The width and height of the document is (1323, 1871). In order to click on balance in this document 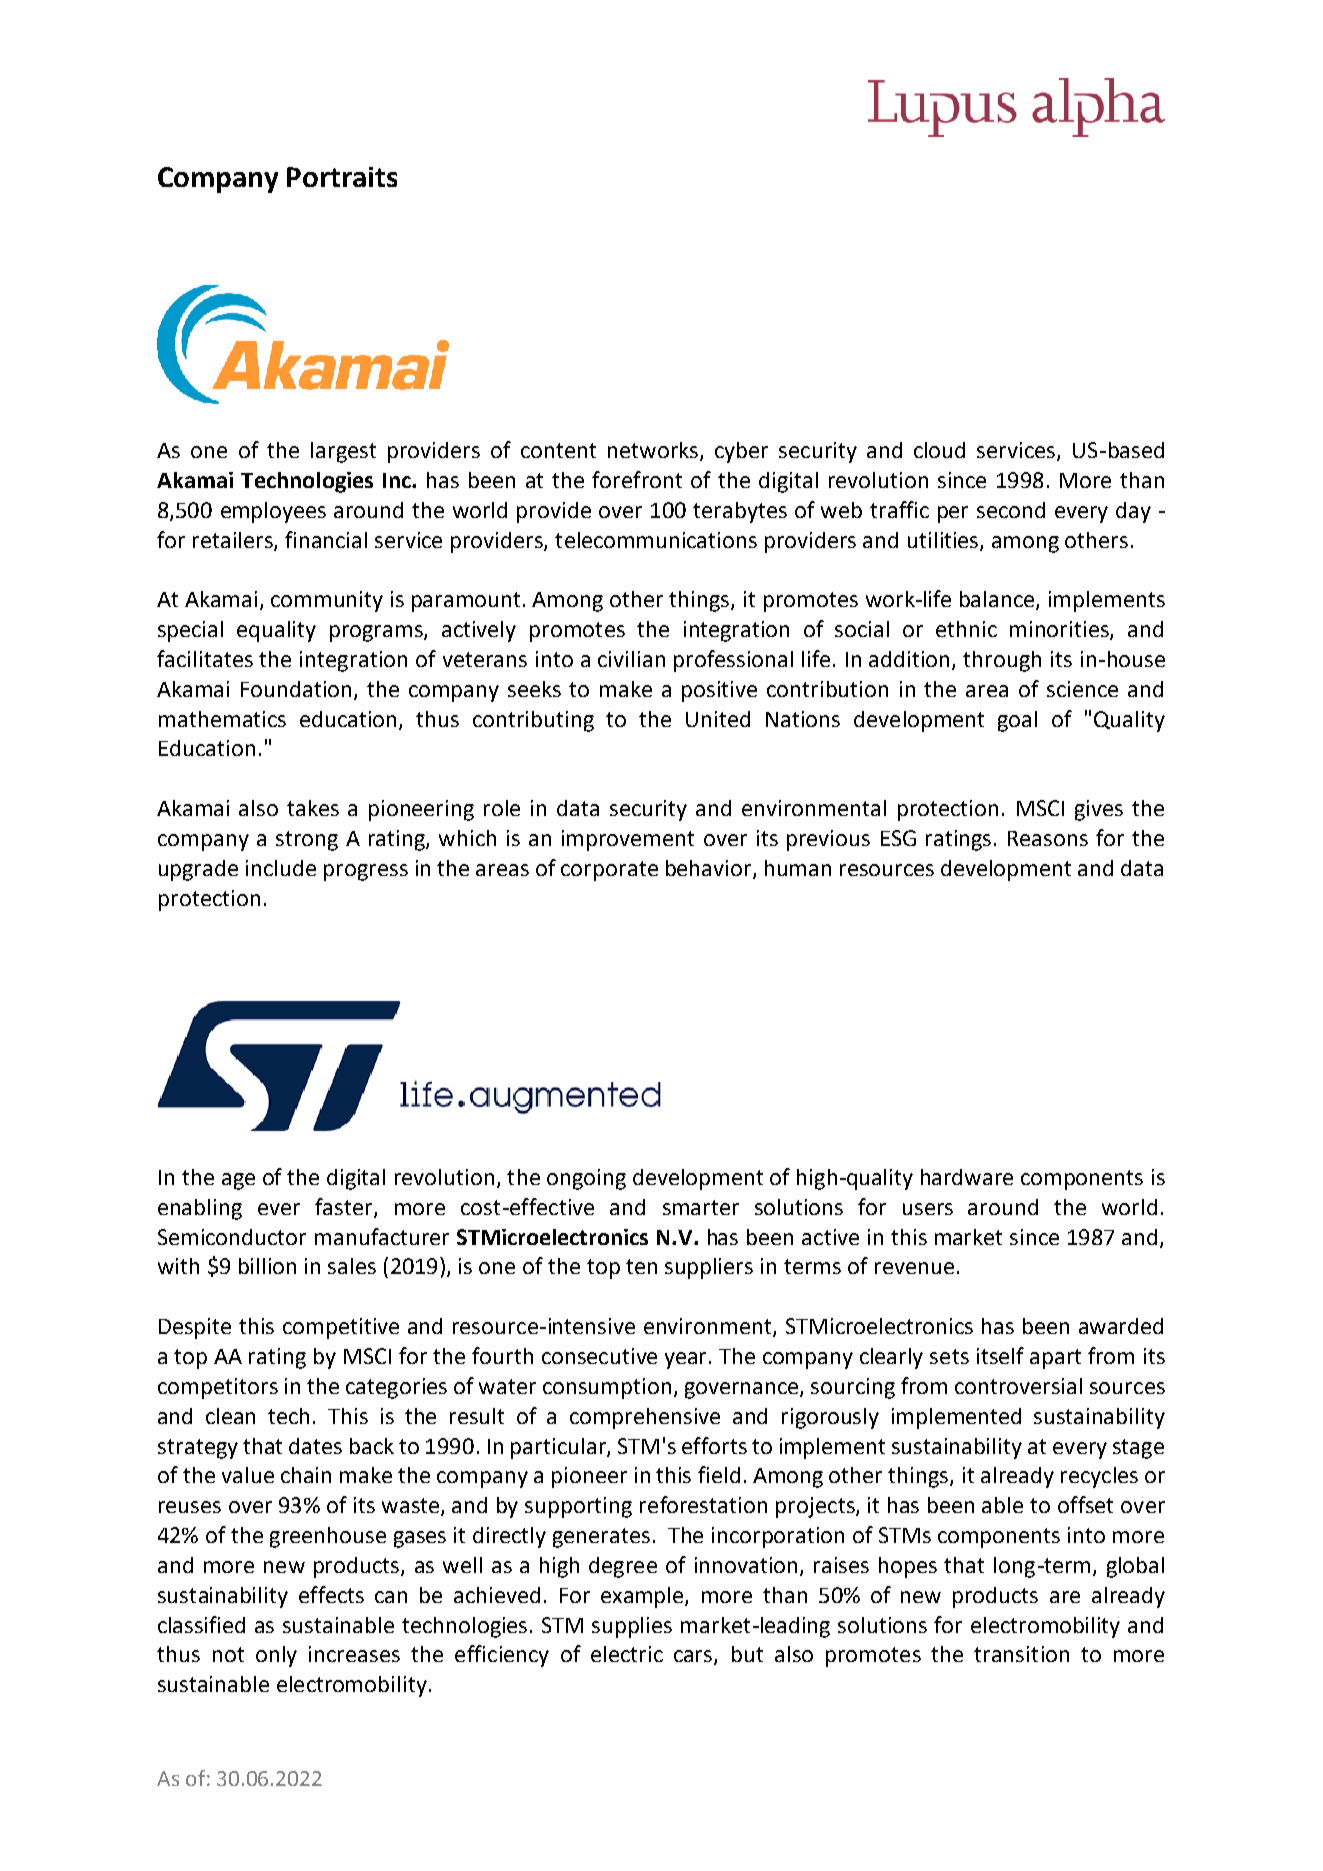, I will do `click(998, 600)`.
